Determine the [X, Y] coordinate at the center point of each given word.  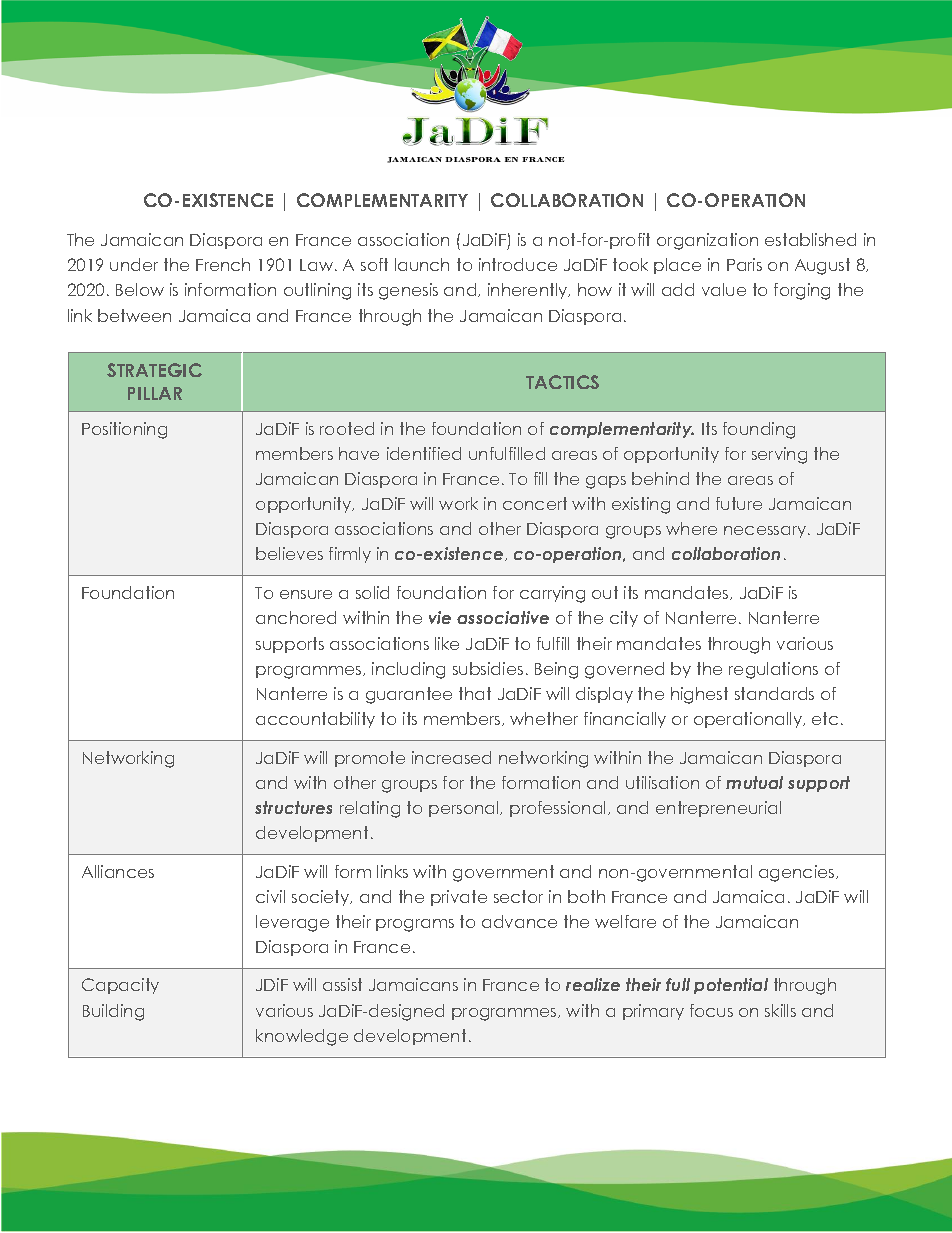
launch [422, 264]
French [223, 264]
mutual [754, 782]
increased [451, 757]
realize [593, 984]
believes [289, 553]
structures [293, 807]
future [739, 503]
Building [113, 1012]
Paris [744, 264]
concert [535, 503]
